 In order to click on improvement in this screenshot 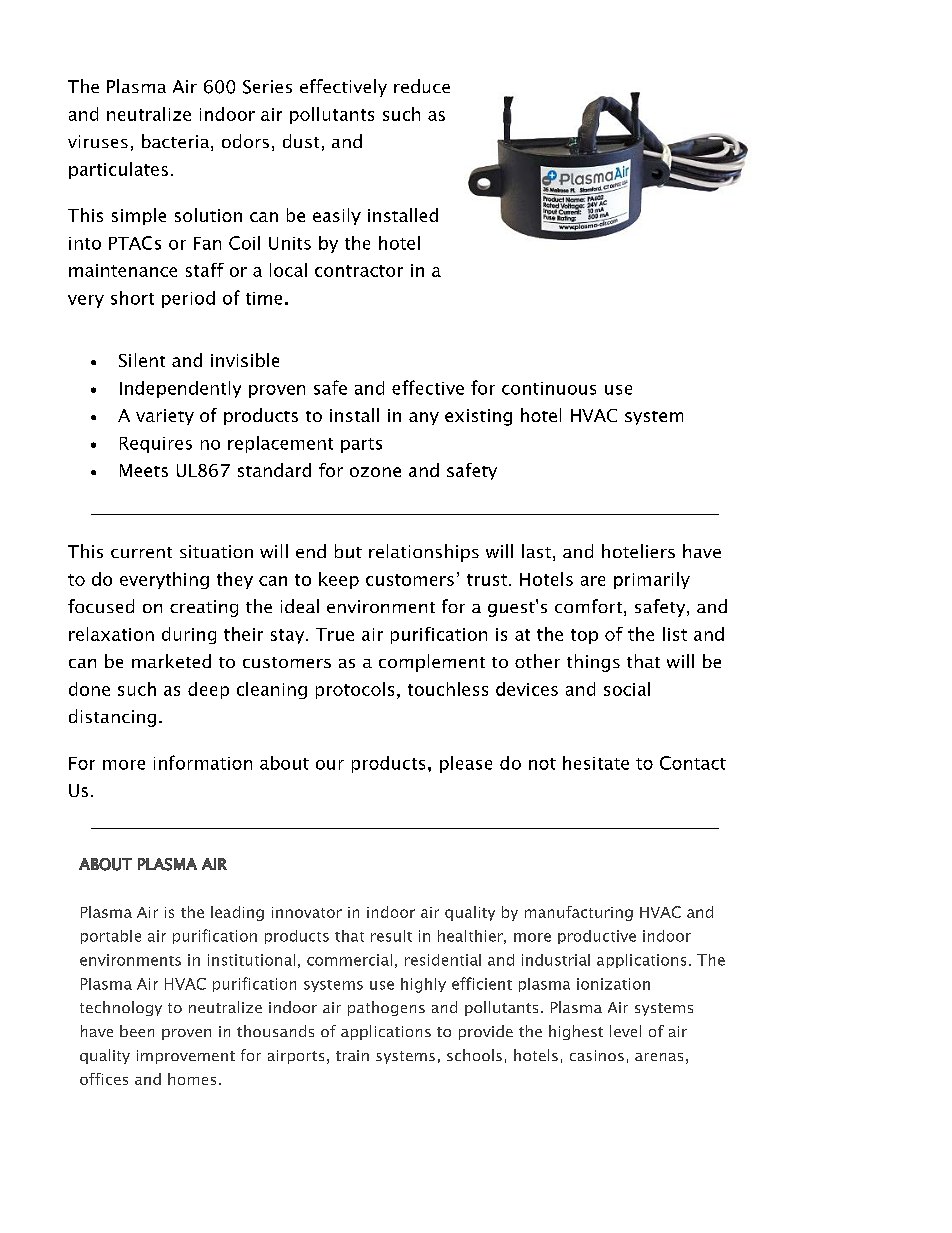, I will do `click(186, 1057)`.
